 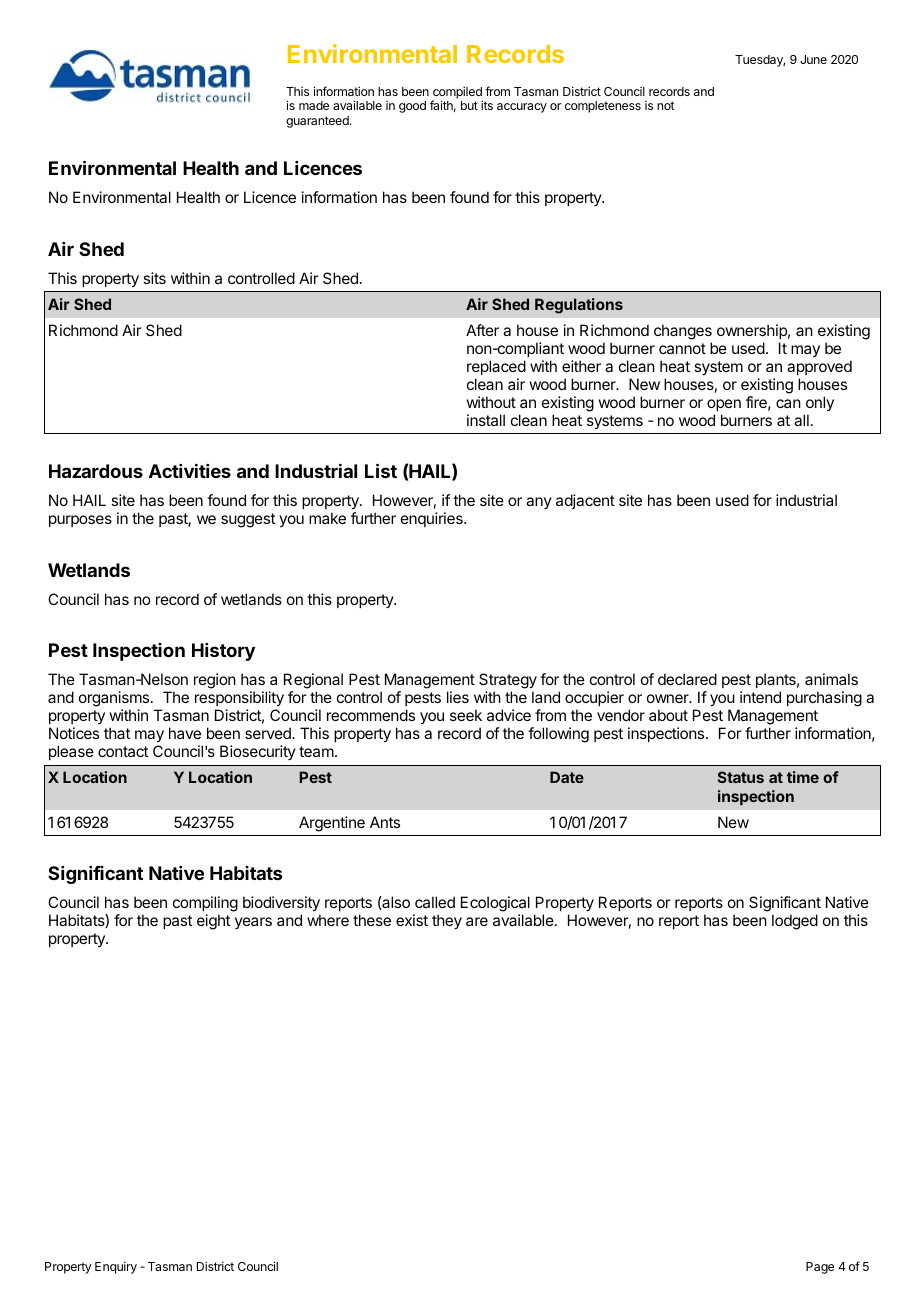 What do you see at coordinates (435, 902) in the document?
I see `called` at bounding box center [435, 902].
